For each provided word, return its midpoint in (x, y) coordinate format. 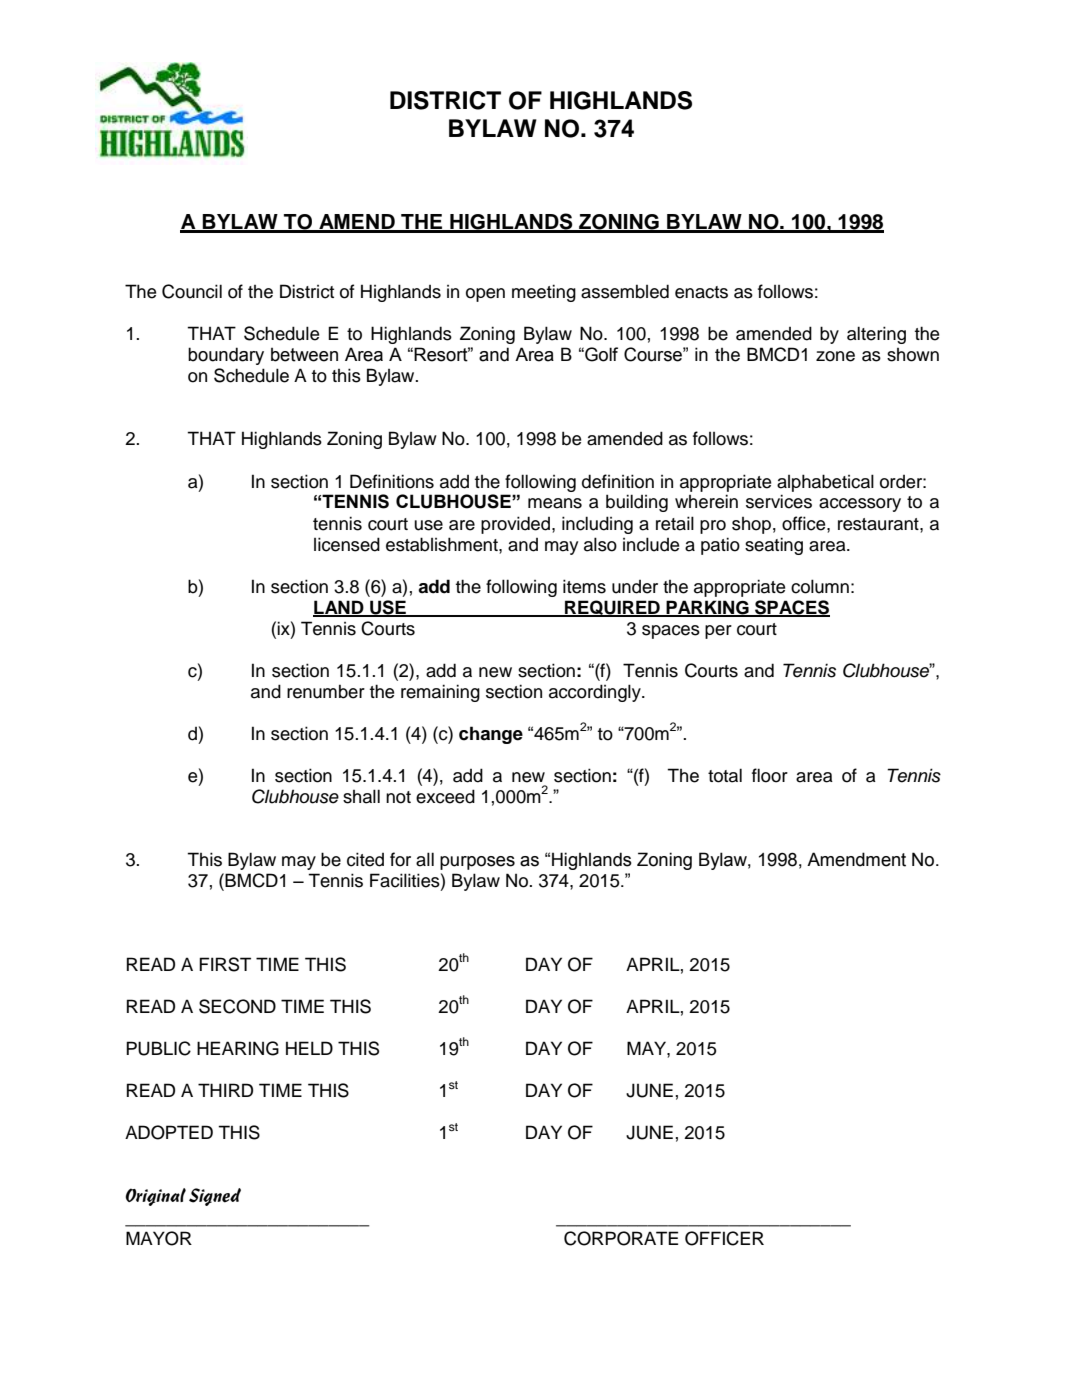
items (584, 586)
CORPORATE (621, 1238)
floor (770, 775)
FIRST (225, 964)
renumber (326, 691)
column (820, 586)
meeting (544, 293)
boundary (226, 356)
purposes (477, 863)
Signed (215, 1197)
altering (876, 335)
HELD (309, 1048)
